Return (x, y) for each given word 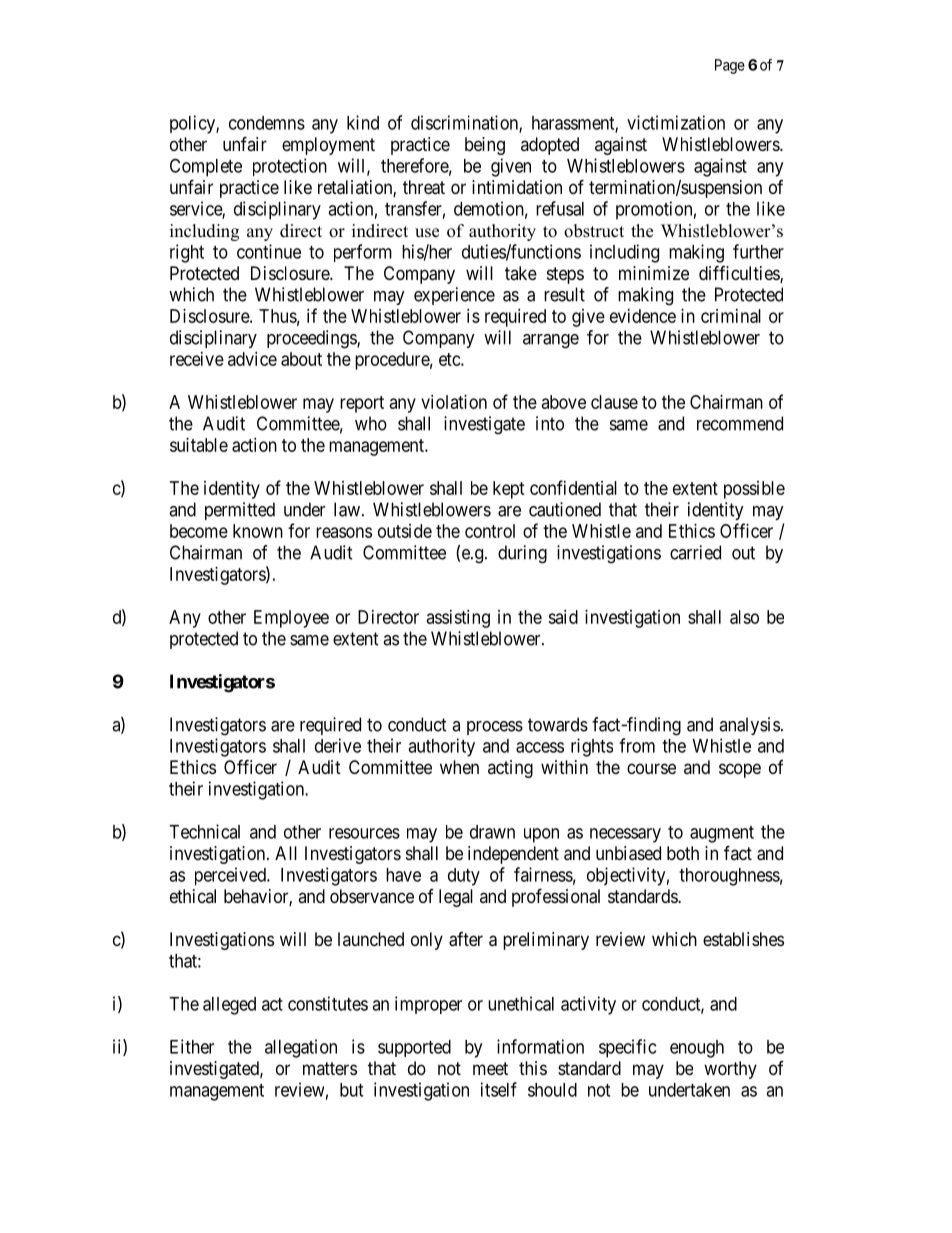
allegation (301, 1048)
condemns (267, 123)
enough (697, 1049)
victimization (676, 122)
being (485, 146)
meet (490, 1068)
